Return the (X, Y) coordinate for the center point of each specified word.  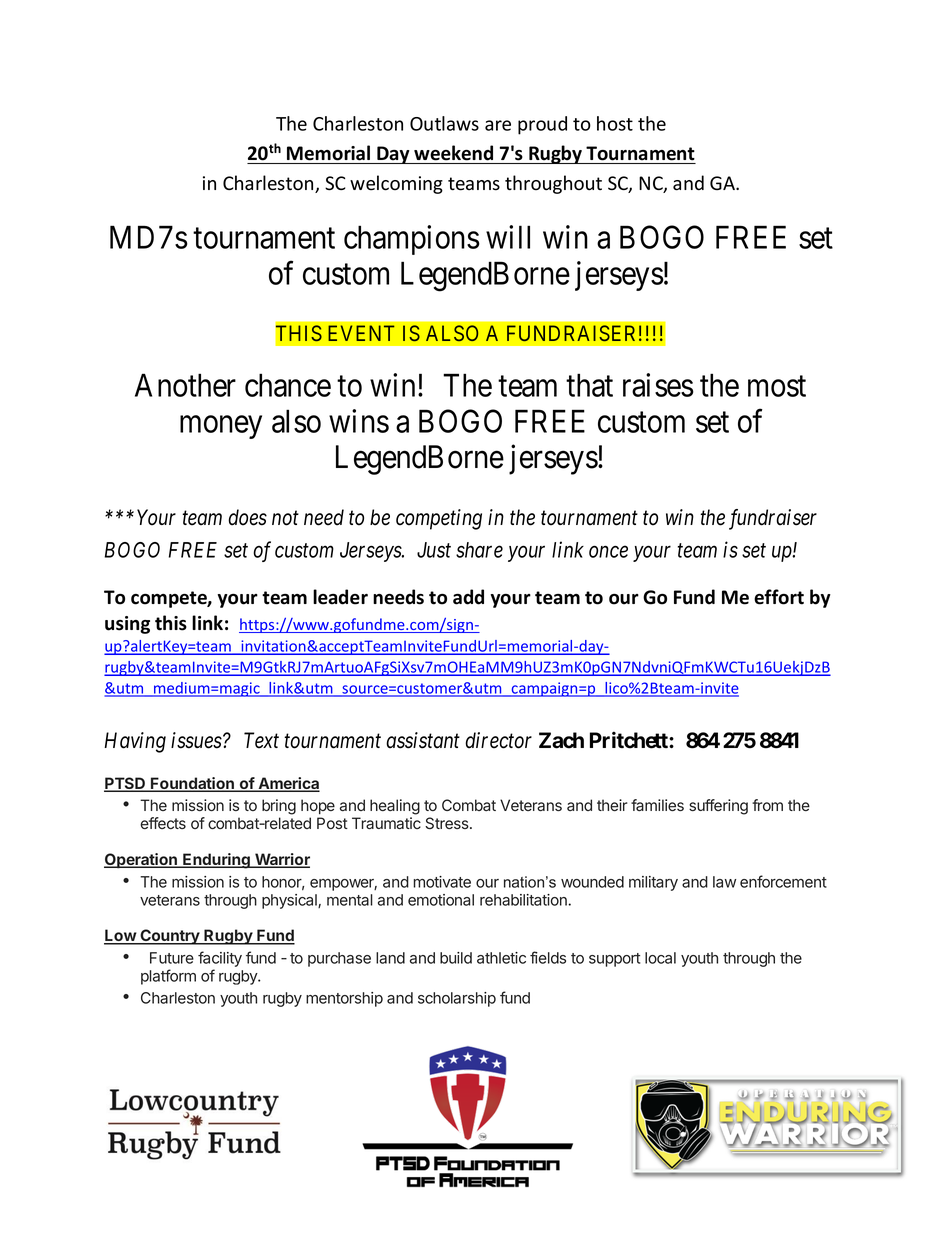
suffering (718, 807)
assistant (423, 740)
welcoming (396, 184)
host (615, 123)
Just (434, 550)
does (247, 517)
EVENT (361, 333)
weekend (453, 153)
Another (185, 385)
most (777, 386)
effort (779, 597)
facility (220, 959)
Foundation (192, 784)
